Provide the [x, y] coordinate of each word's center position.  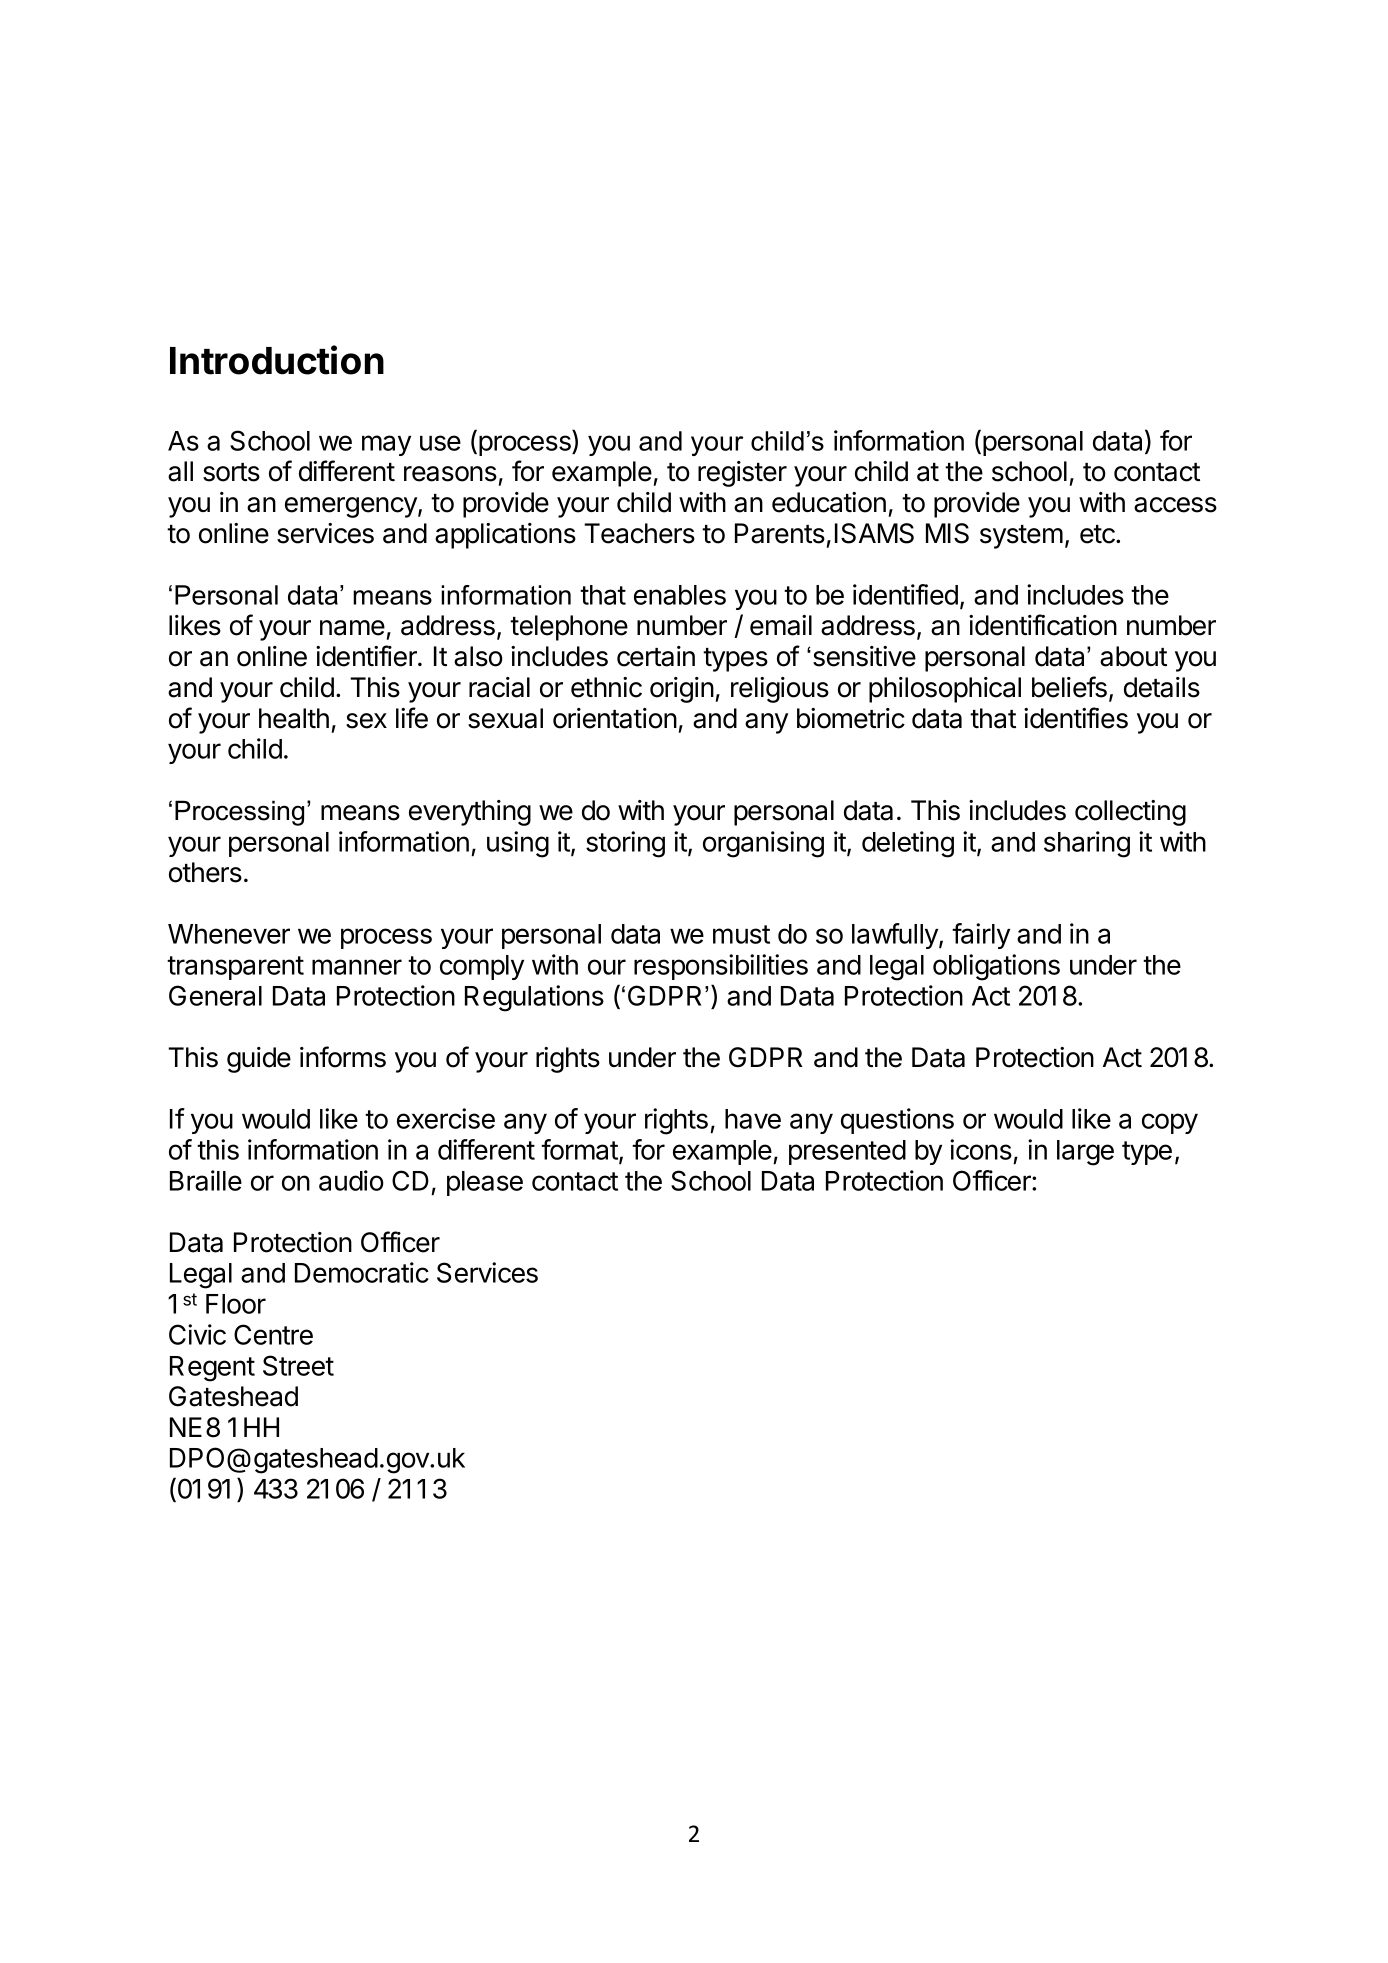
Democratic [362, 1272]
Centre [273, 1334]
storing [625, 844]
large [1085, 1153]
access [1175, 505]
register [742, 474]
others [205, 872]
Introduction [277, 360]
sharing [1087, 844]
